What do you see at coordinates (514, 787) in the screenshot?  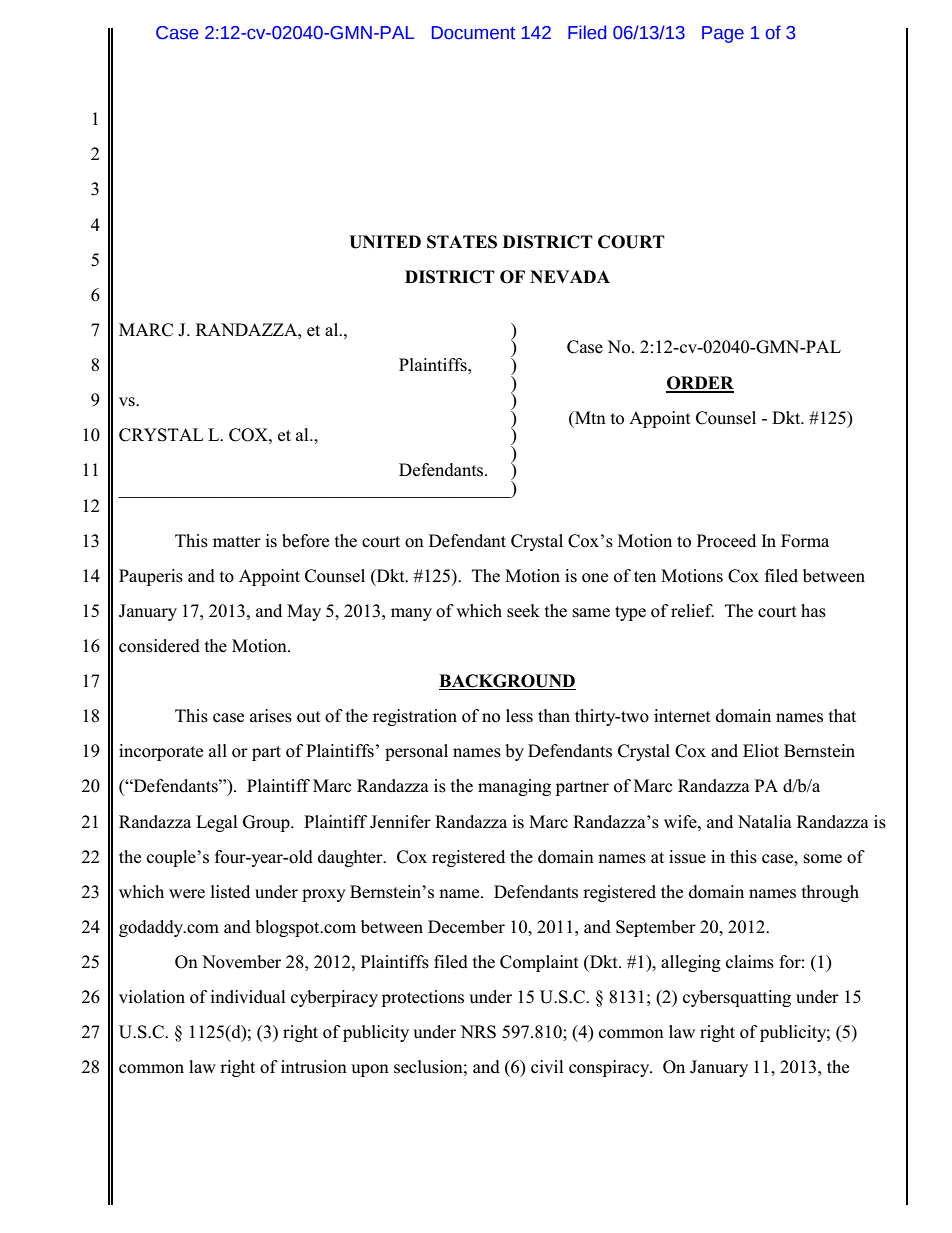 I see `managing` at bounding box center [514, 787].
